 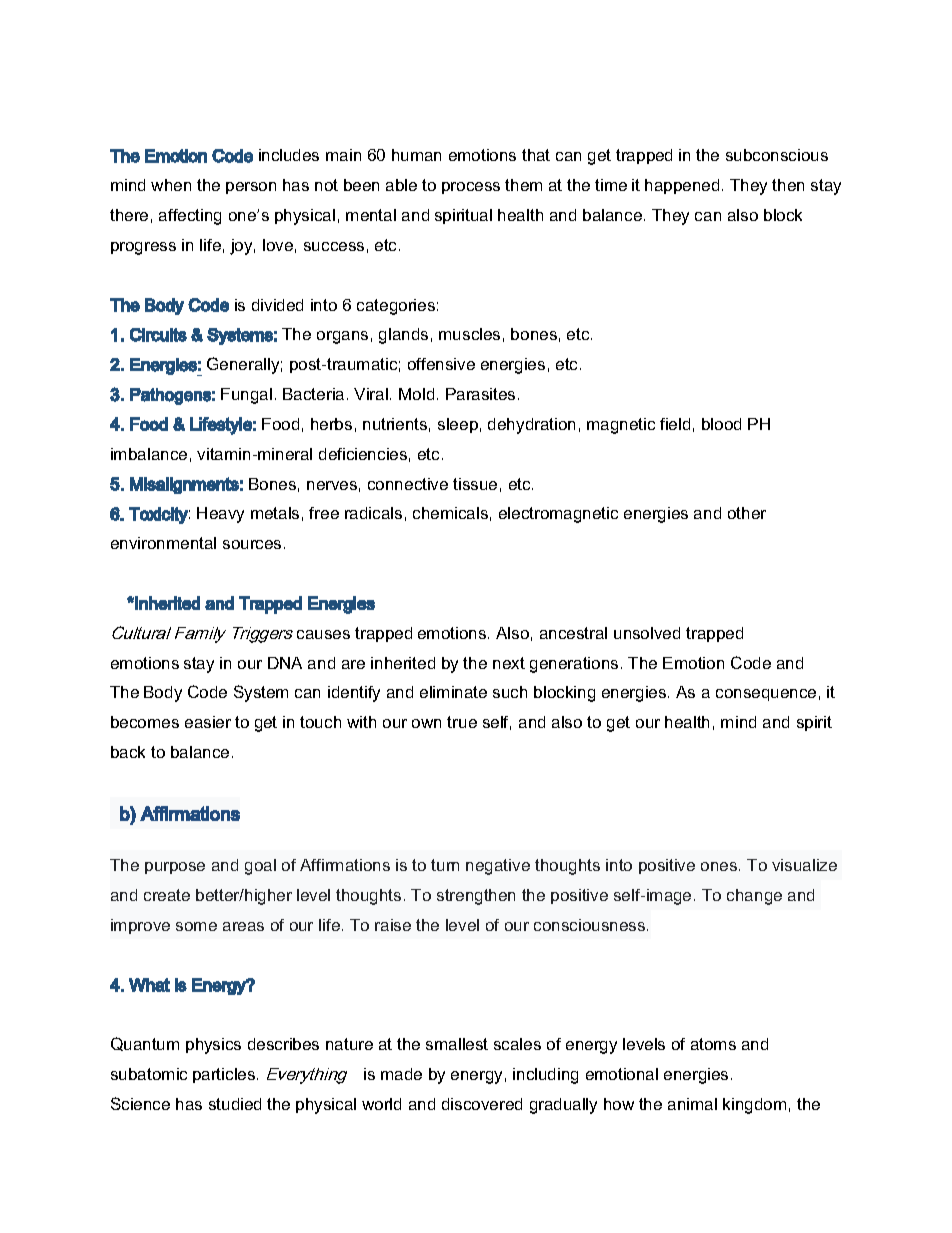 I want to click on discovered, so click(x=482, y=1104).
